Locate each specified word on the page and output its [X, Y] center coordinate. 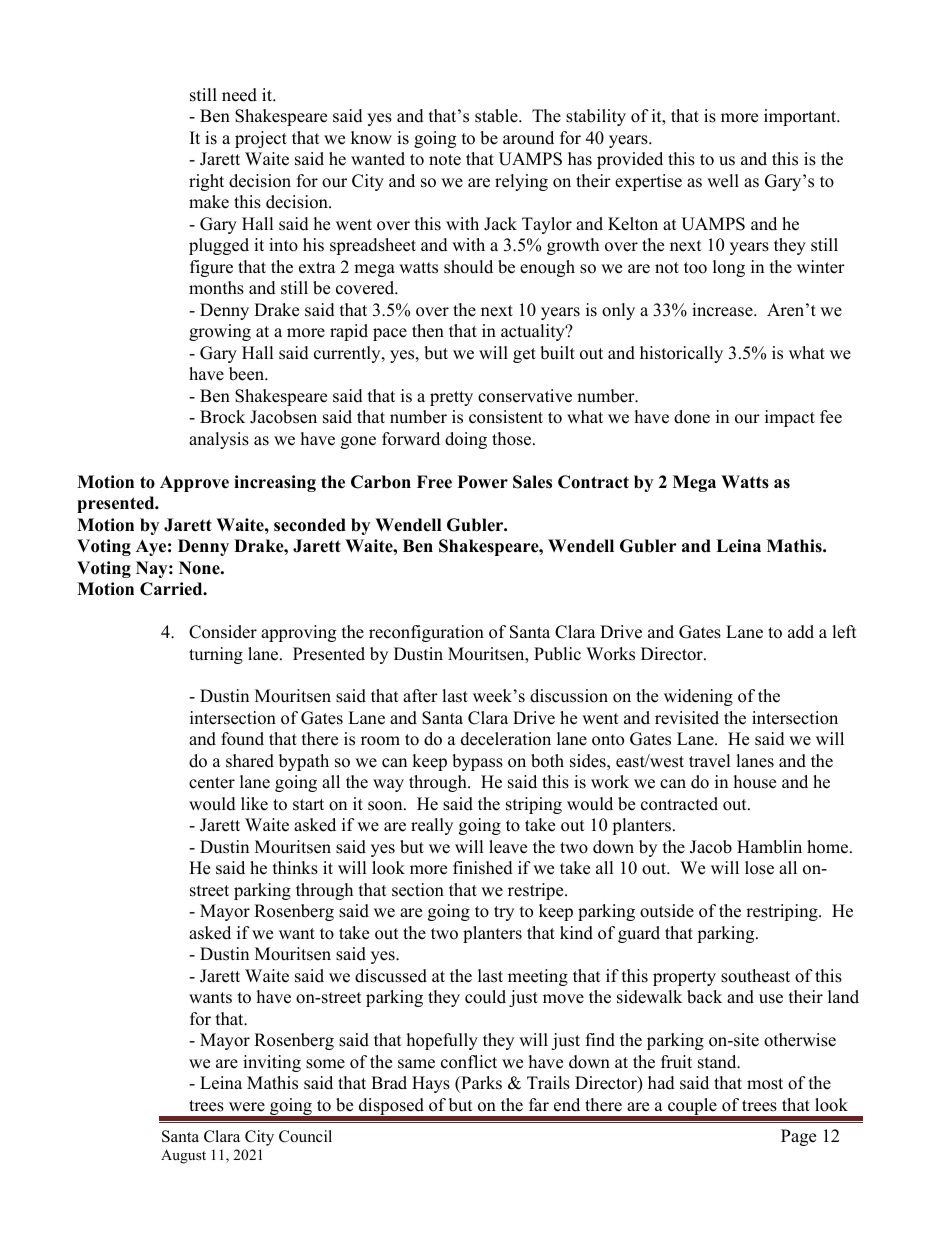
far [539, 1104]
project [261, 139]
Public [557, 654]
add [801, 632]
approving [298, 633]
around [528, 138]
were [247, 1107]
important [801, 117]
